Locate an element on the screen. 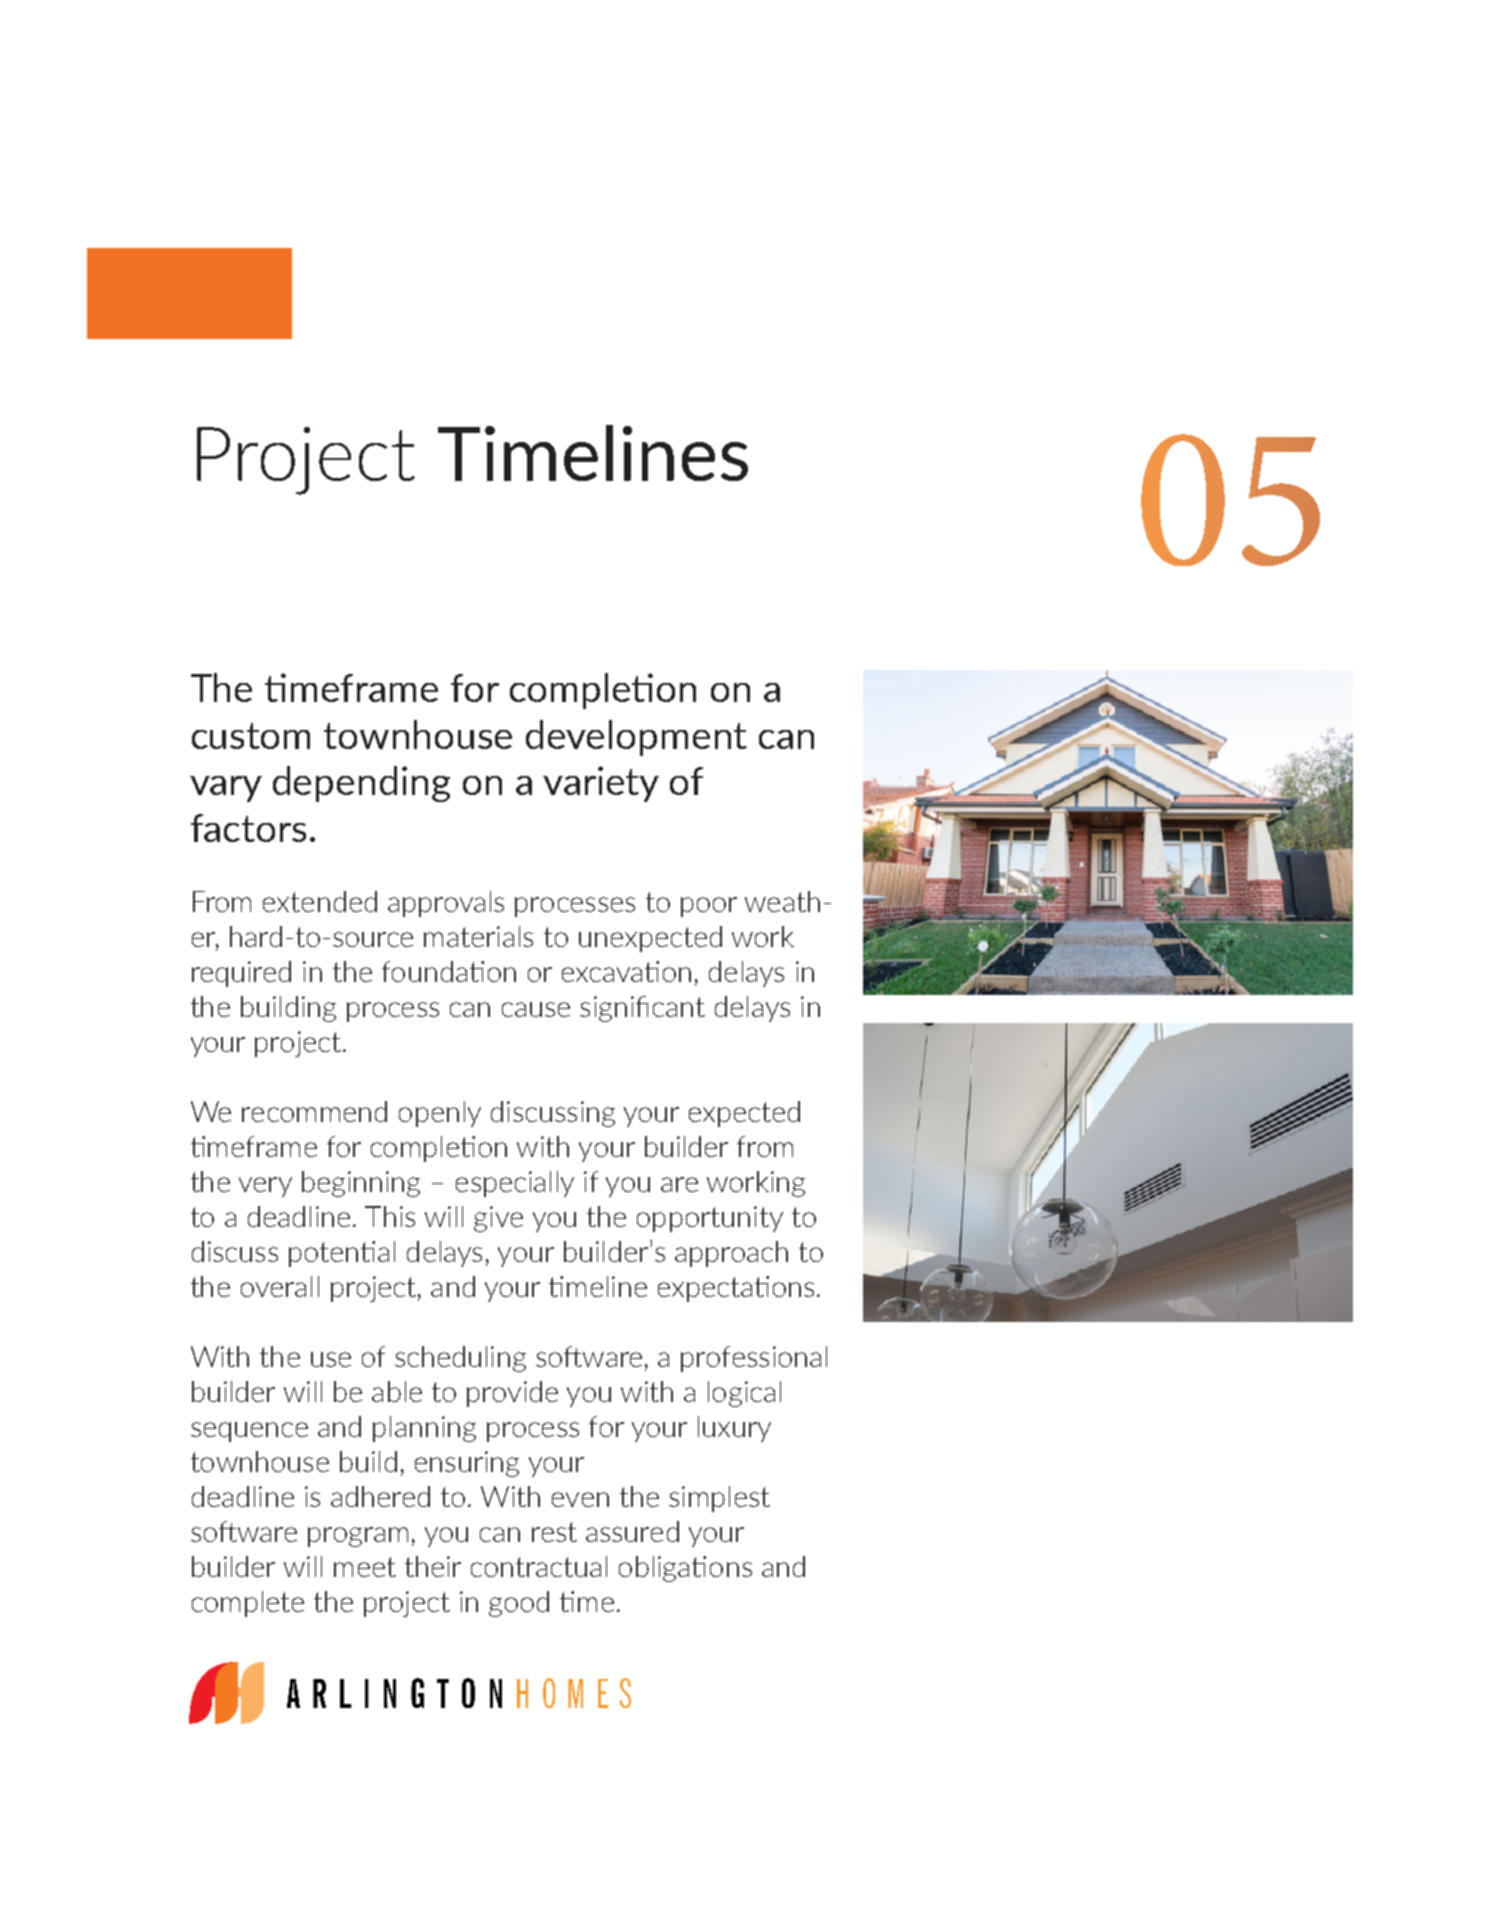 The image size is (1487, 1925). especially is located at coordinates (515, 1184).
